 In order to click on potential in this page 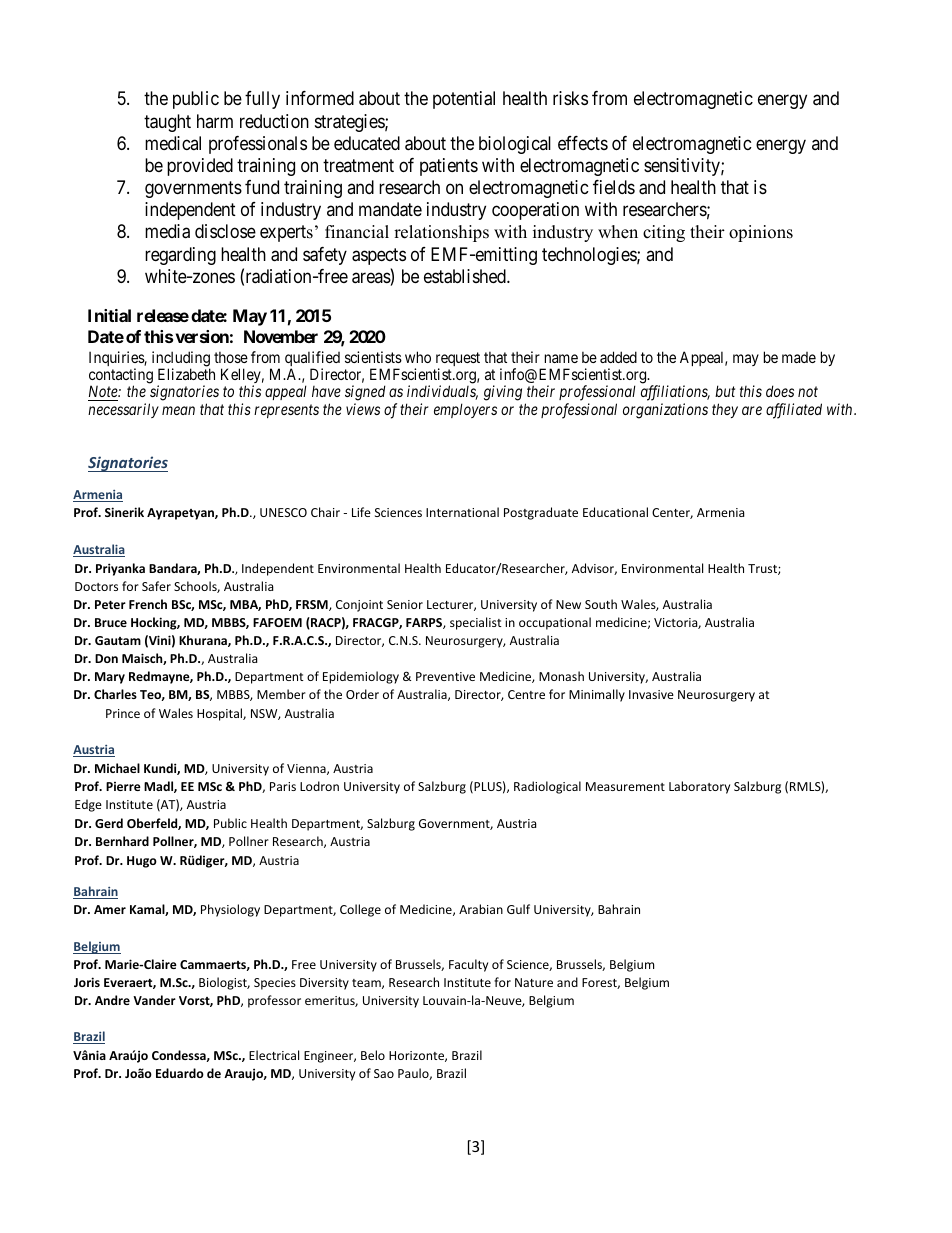, I will do `click(464, 100)`.
